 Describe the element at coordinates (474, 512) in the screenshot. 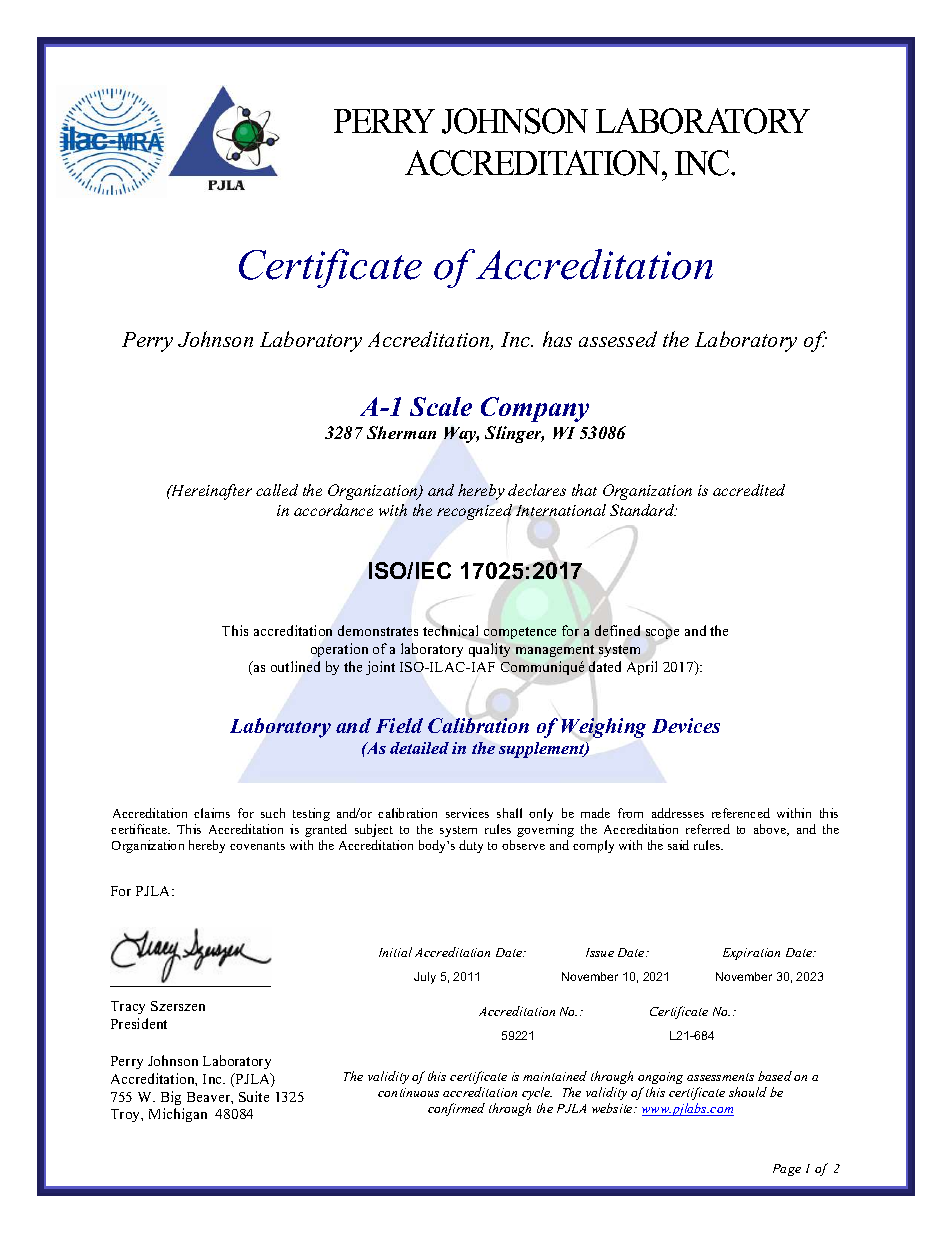

I see `recognized` at that location.
